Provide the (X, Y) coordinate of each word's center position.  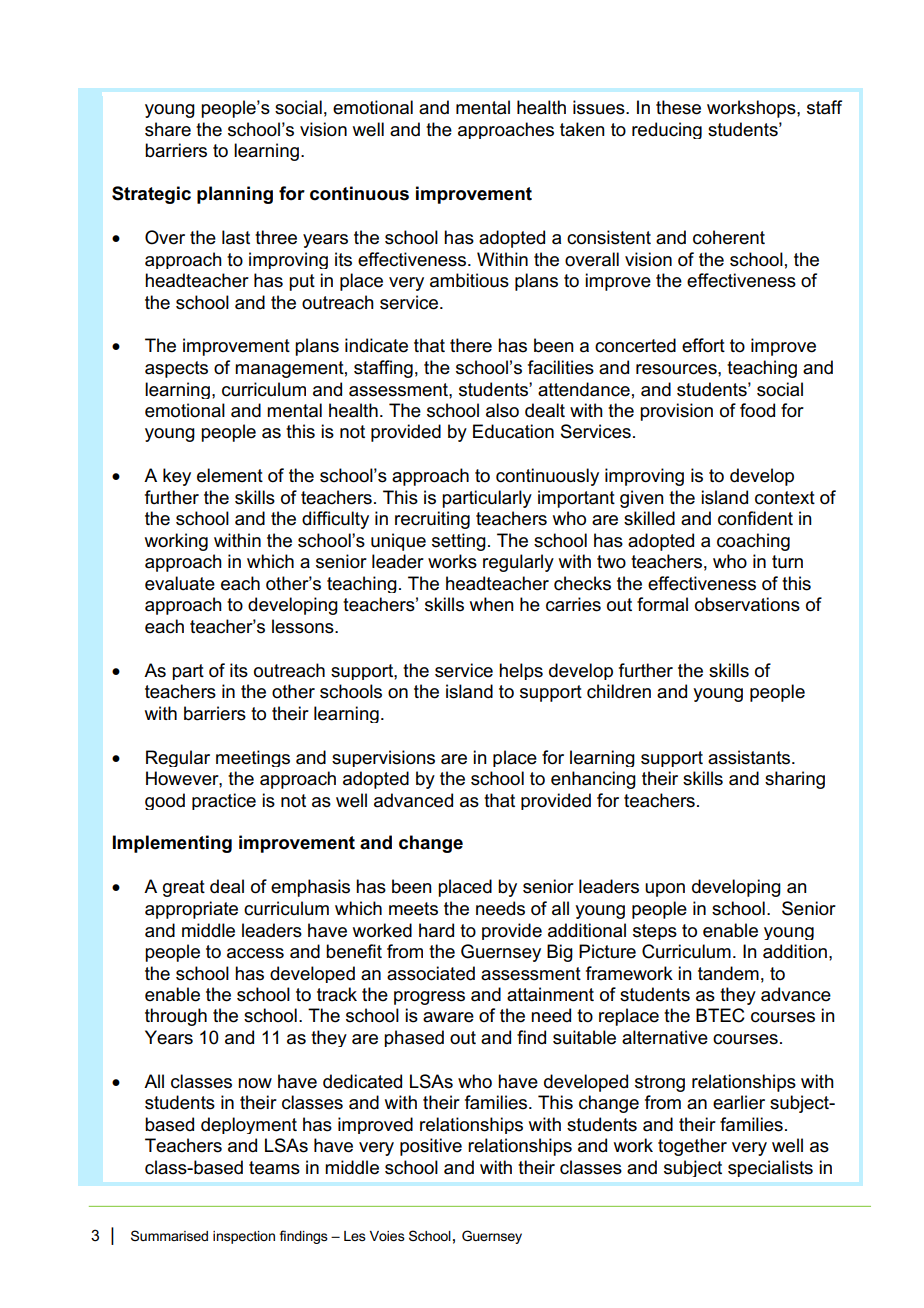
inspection (244, 1237)
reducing (667, 130)
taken (582, 129)
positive (431, 1147)
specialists (770, 1168)
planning (235, 195)
